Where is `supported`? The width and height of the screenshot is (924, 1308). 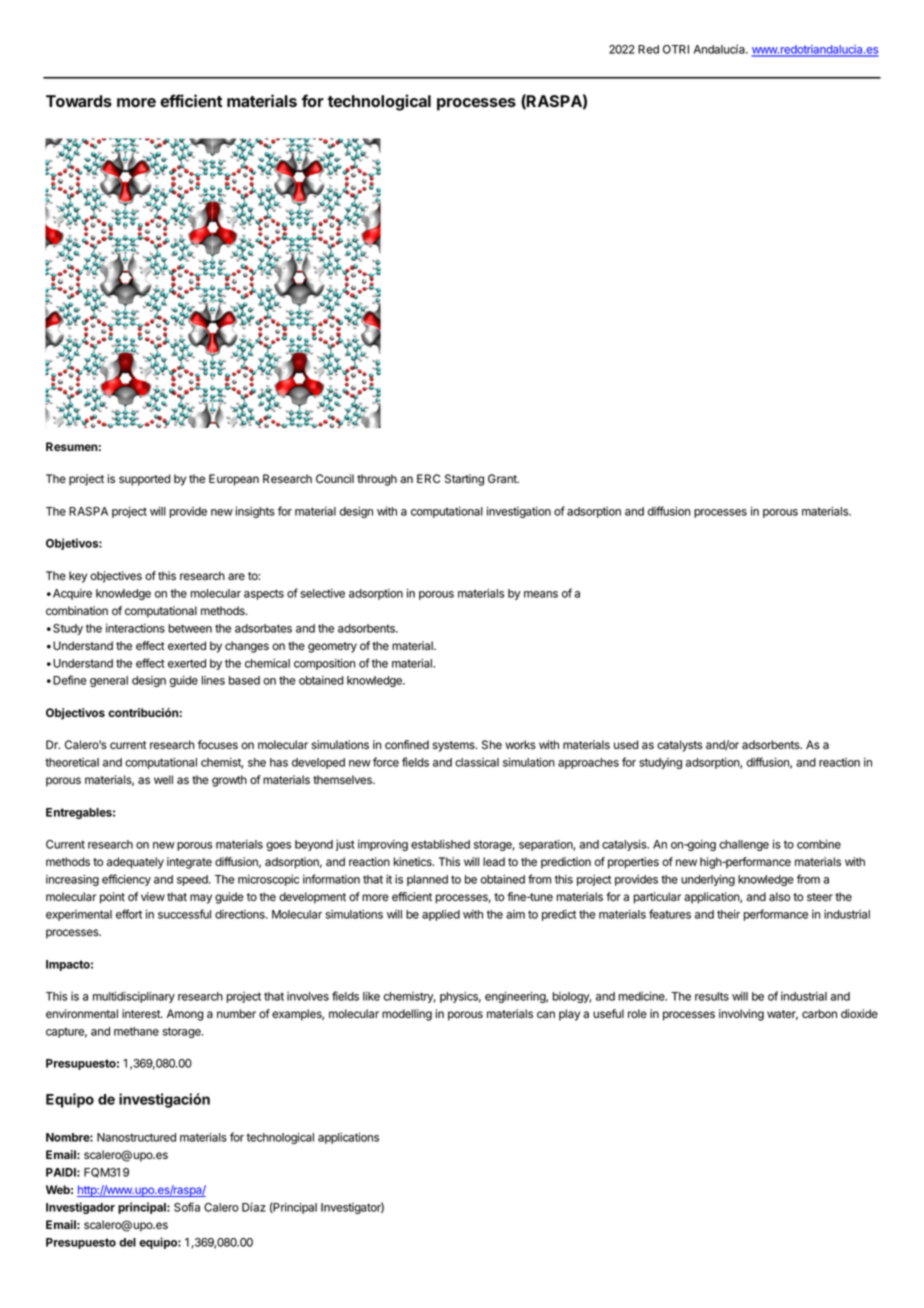 supported is located at coordinates (144, 480).
